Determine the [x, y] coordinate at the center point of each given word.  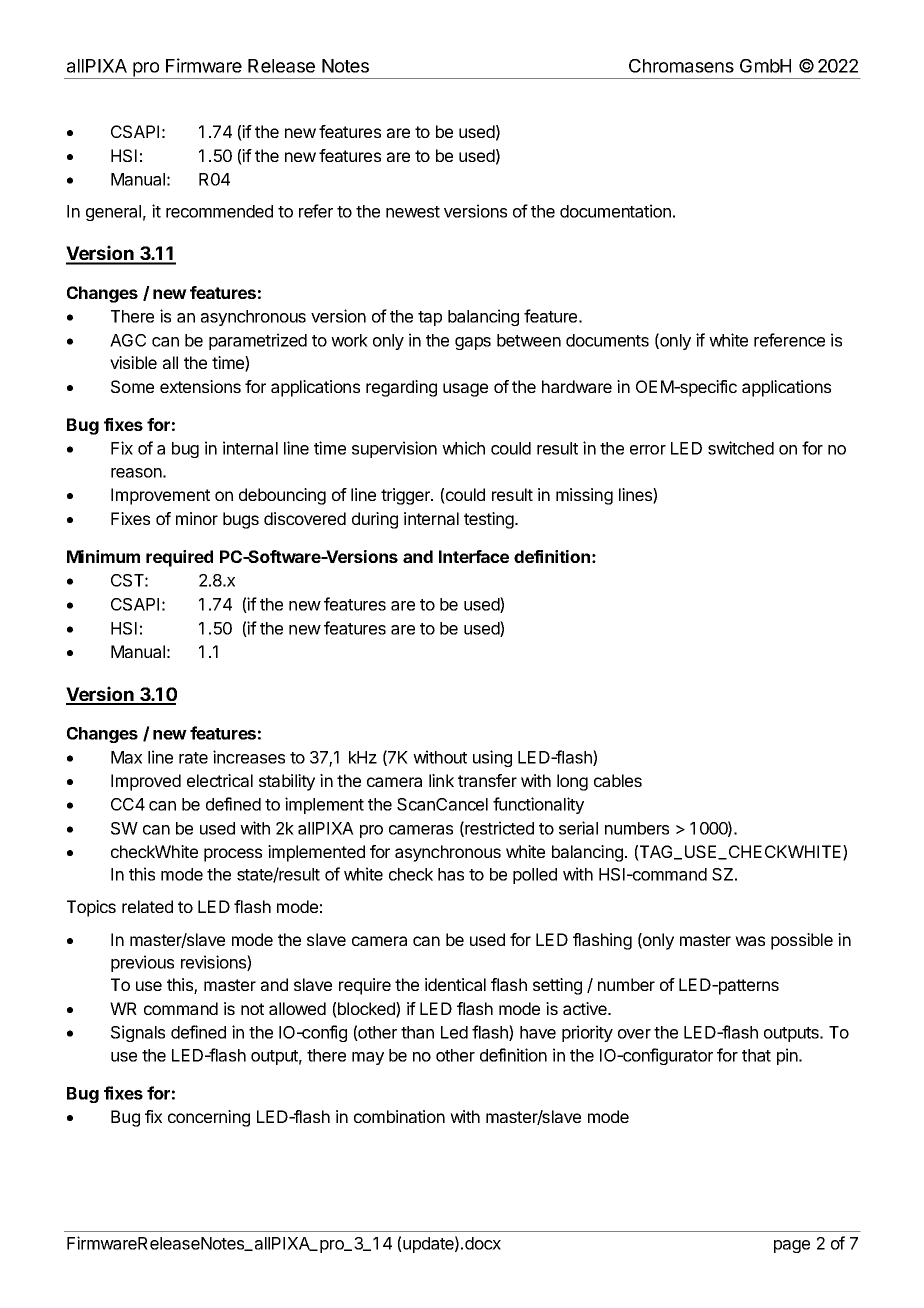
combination [399, 1116]
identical [455, 984]
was [750, 941]
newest [413, 212]
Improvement [160, 496]
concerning [209, 1118]
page [792, 1246]
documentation [615, 211]
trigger [407, 496]
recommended [219, 211]
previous [142, 963]
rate [193, 758]
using [492, 758]
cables [618, 780]
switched [741, 448]
